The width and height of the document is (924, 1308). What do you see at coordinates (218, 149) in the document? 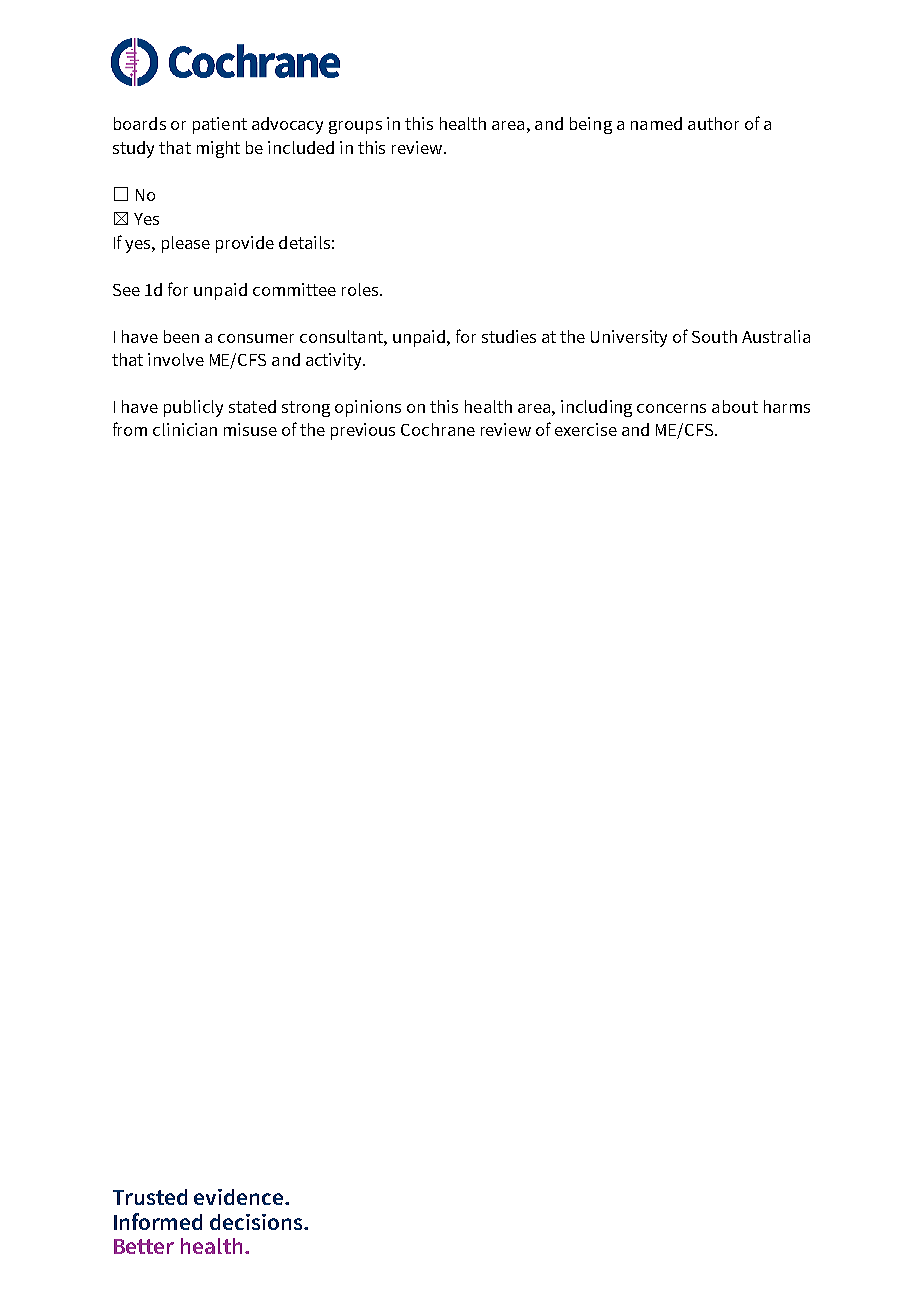
I see `might` at bounding box center [218, 149].
